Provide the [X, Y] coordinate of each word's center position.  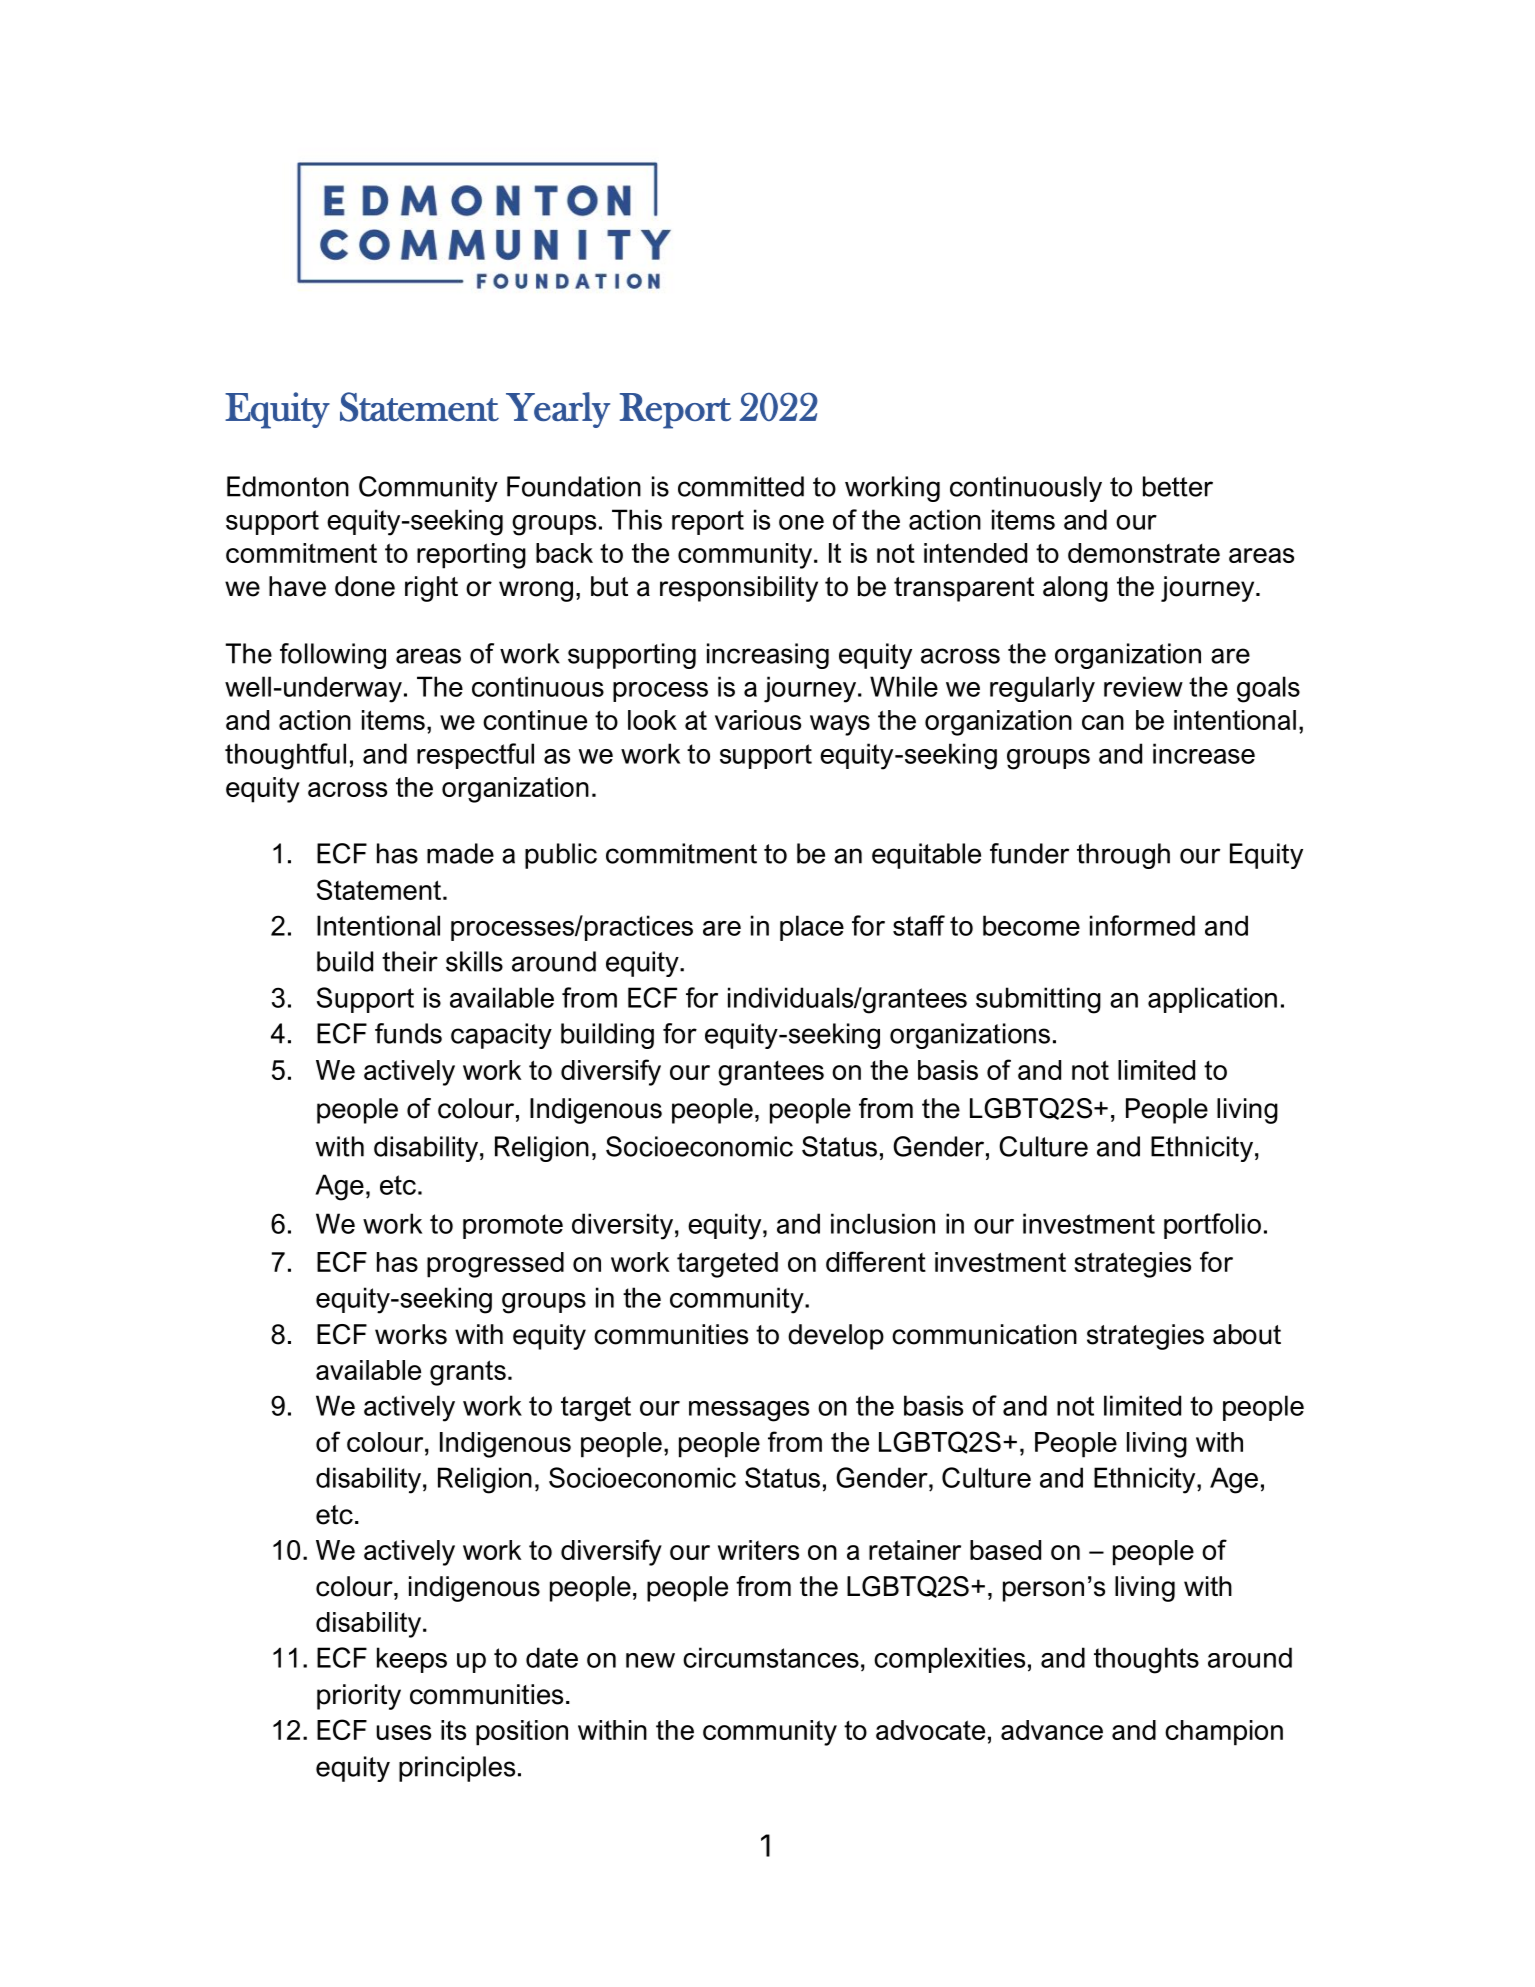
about [1247, 1334]
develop [836, 1337]
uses [404, 1732]
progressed [495, 1265]
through [1123, 856]
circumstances [771, 1657]
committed [741, 486]
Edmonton [288, 486]
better [1178, 486]
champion [1224, 1733]
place [812, 928]
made [460, 853]
